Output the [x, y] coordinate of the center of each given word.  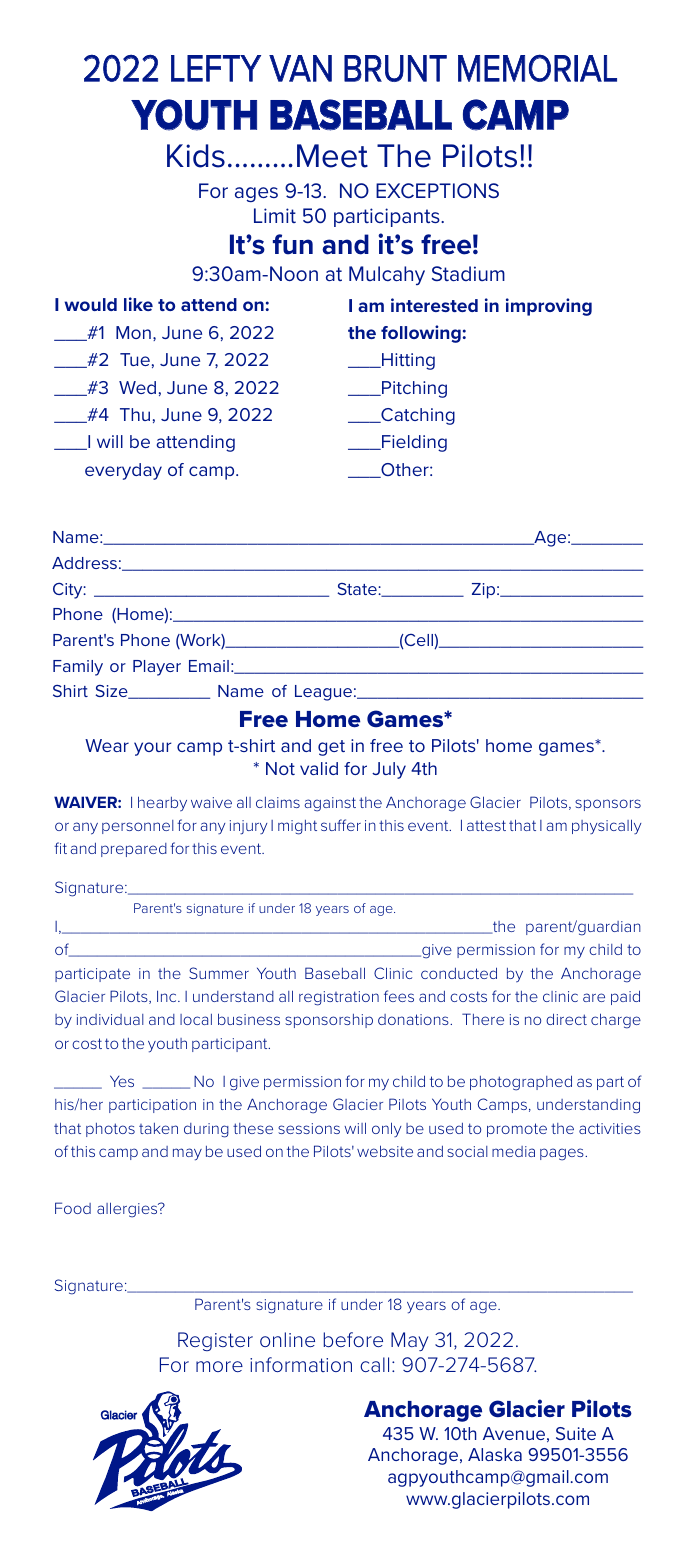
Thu [135, 414]
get [331, 748]
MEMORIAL [537, 68]
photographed [521, 1083]
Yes [122, 1081]
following [421, 334]
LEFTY [216, 68]
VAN [300, 68]
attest [486, 825]
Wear [107, 745]
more [219, 1366]
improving [549, 307]
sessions [309, 1128]
